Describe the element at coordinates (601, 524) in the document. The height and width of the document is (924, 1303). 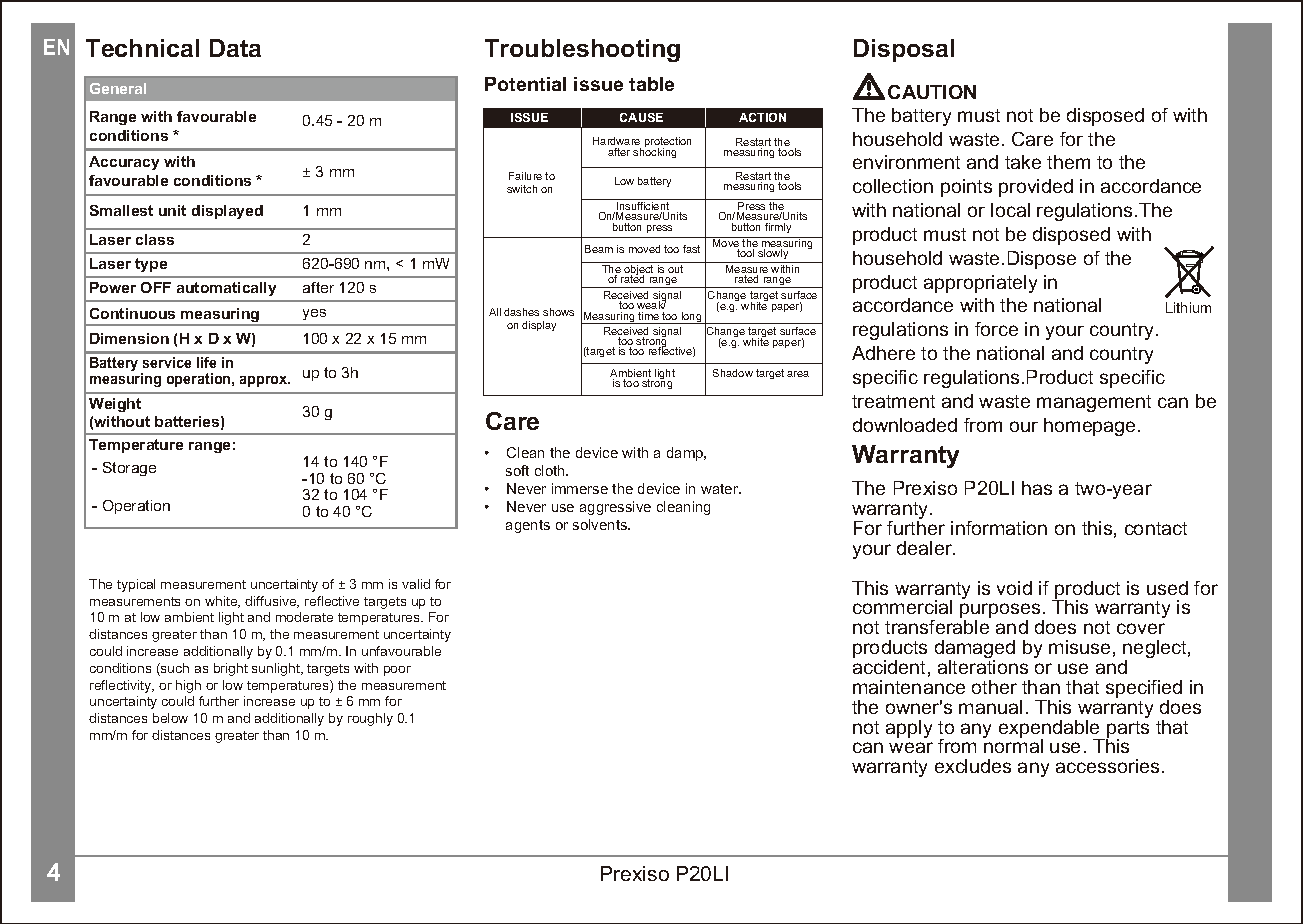
I see `solvents` at that location.
